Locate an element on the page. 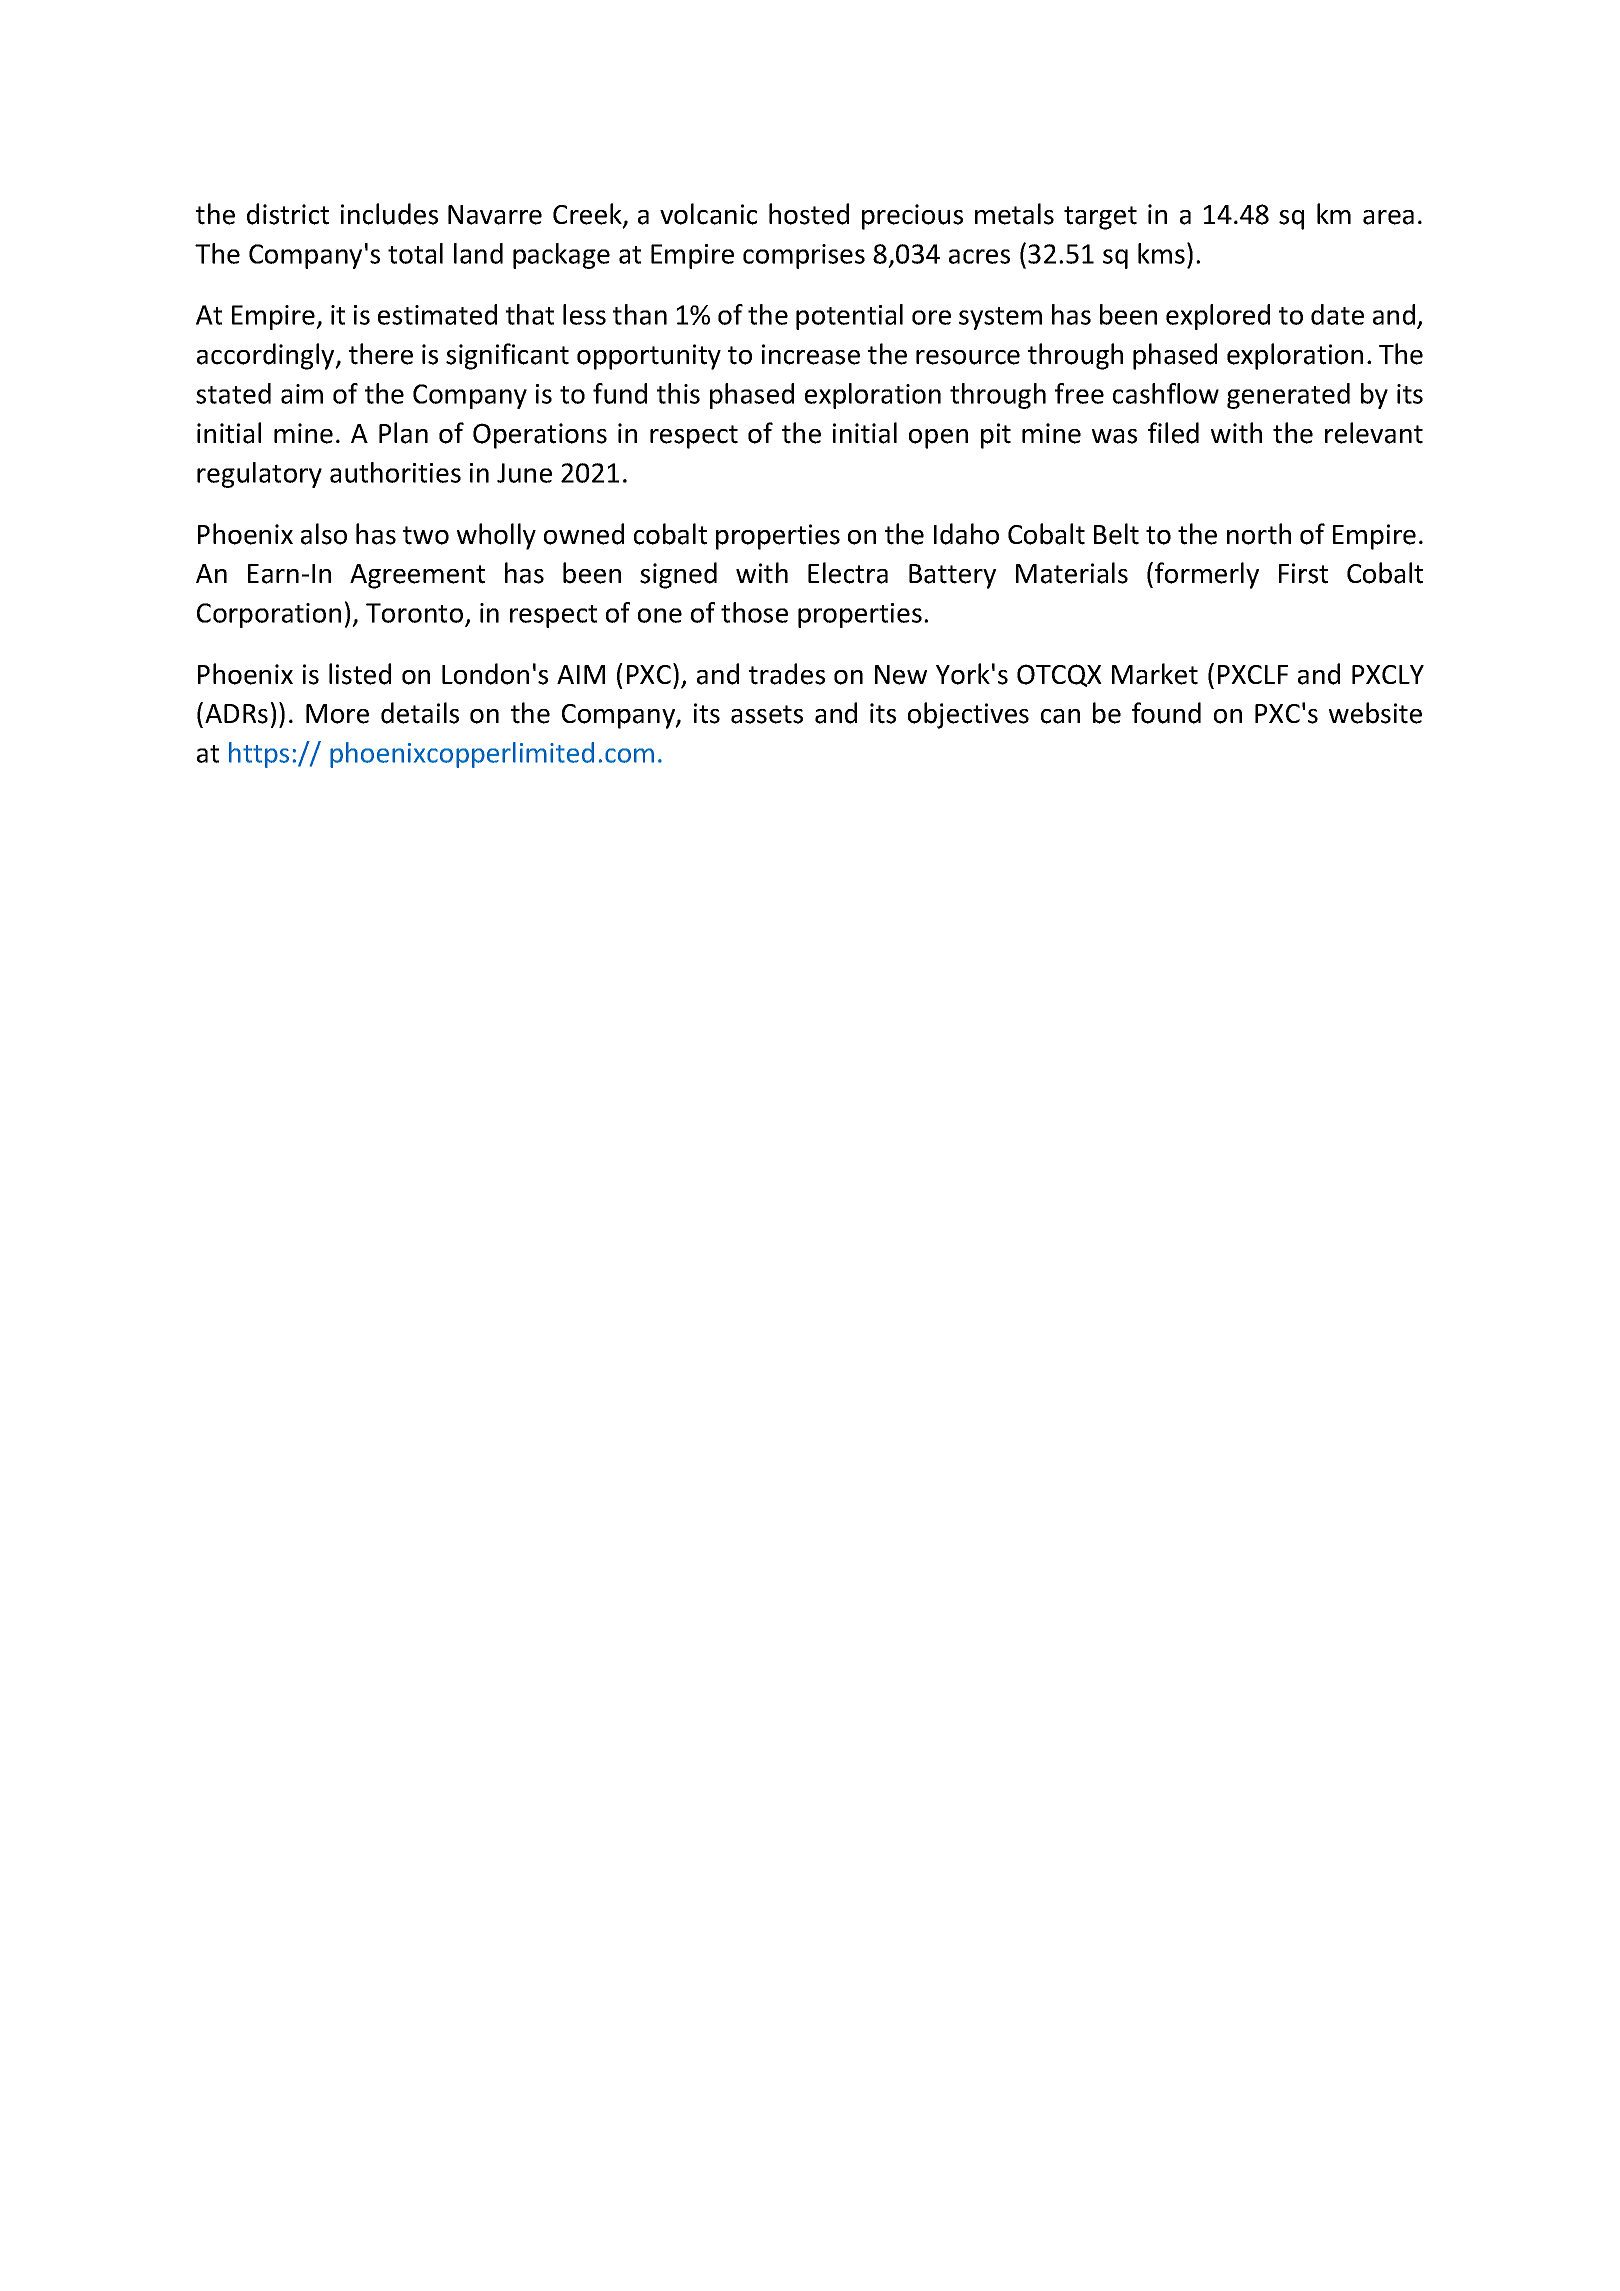  increase is located at coordinates (811, 354).
